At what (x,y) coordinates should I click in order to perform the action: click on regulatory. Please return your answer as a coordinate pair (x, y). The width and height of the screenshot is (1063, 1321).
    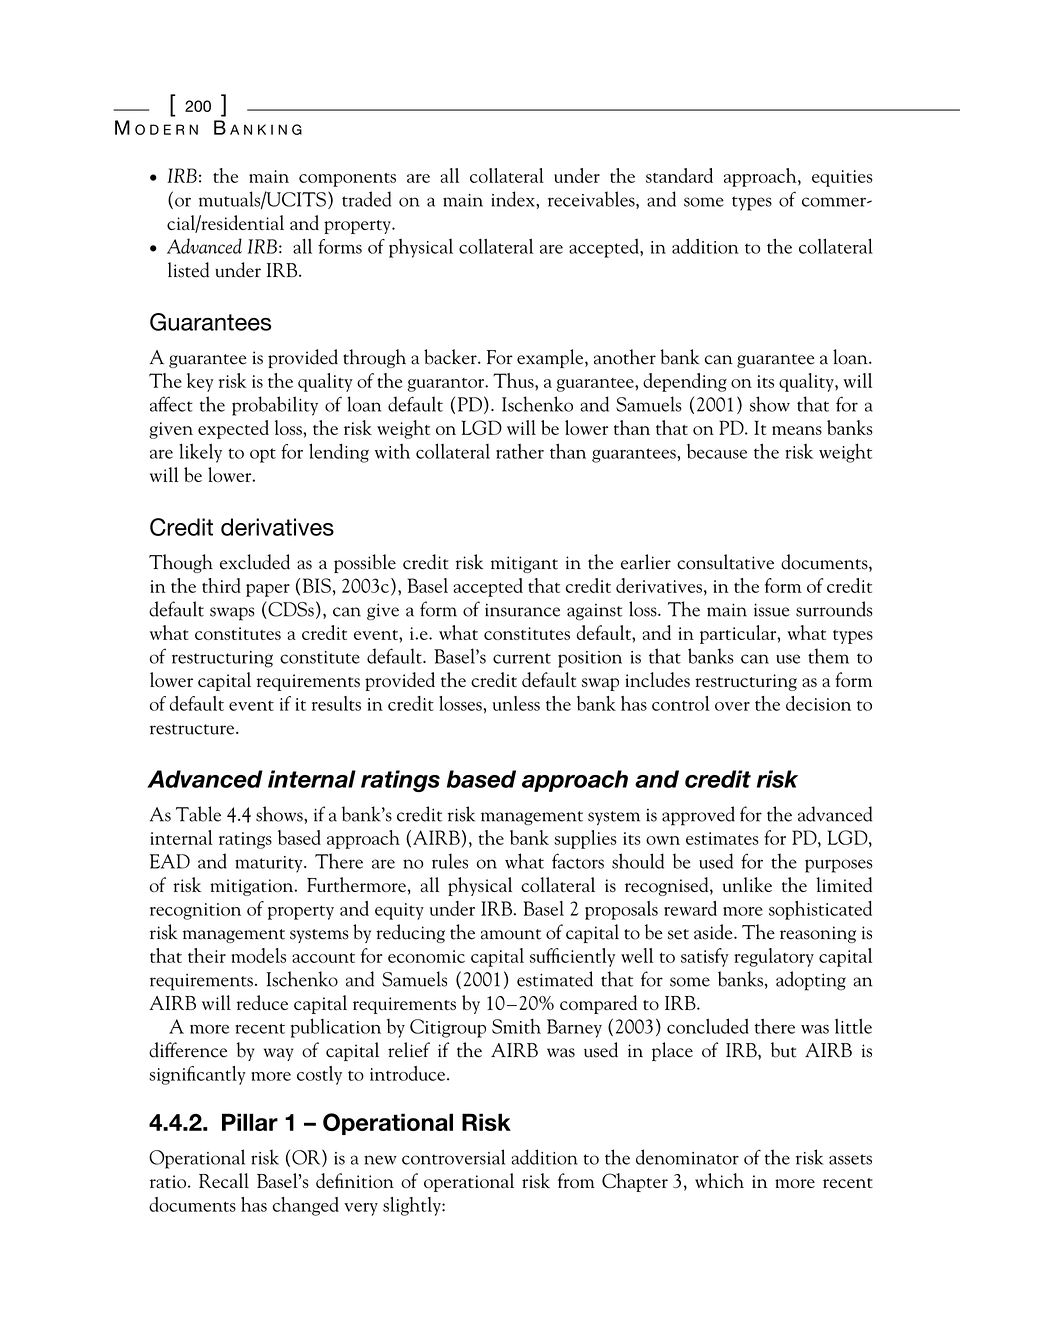
    Looking at the image, I should click on (774, 957).
